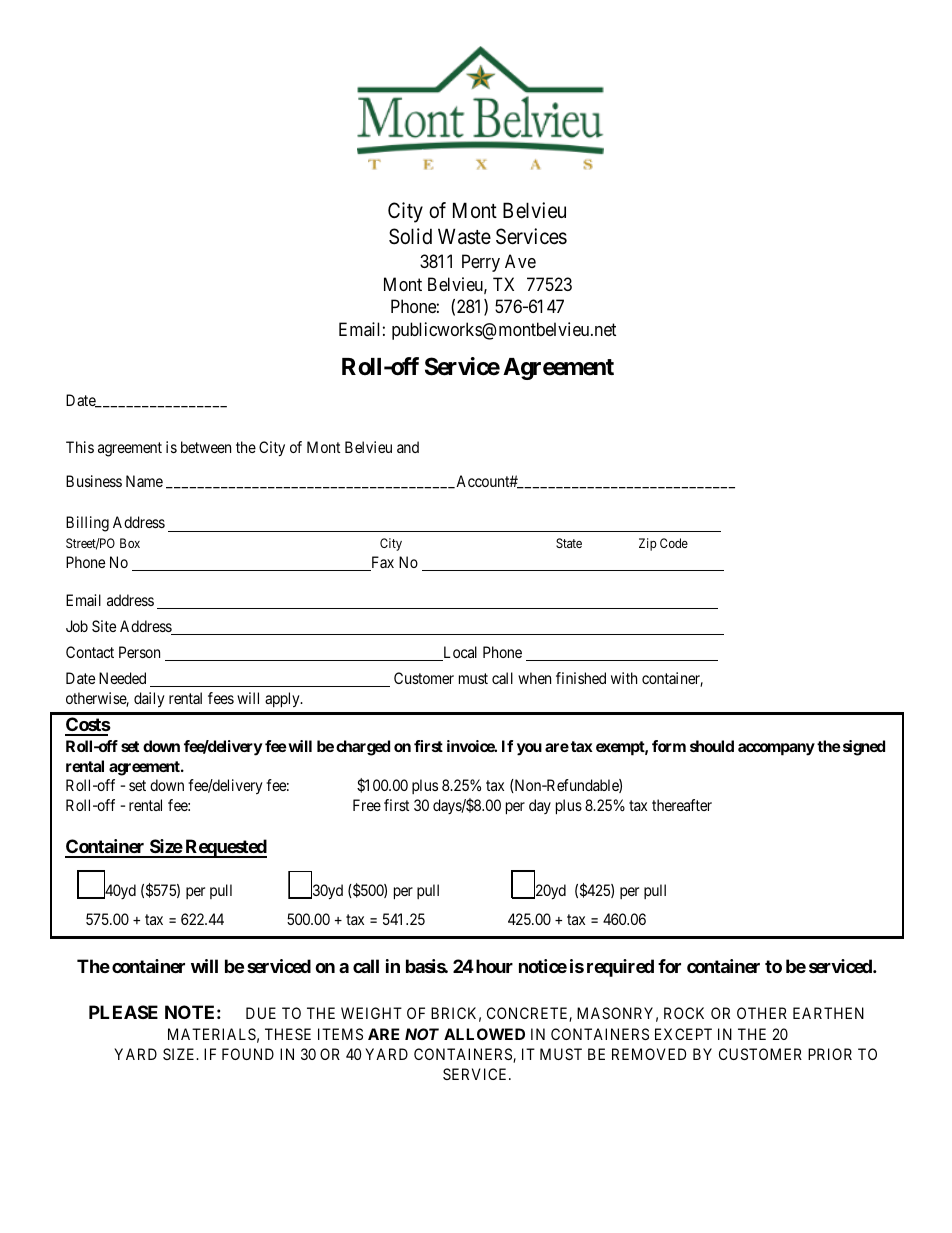 This page has width=952, height=1233. Describe the element at coordinates (520, 261) in the page. I see `Ave` at that location.
